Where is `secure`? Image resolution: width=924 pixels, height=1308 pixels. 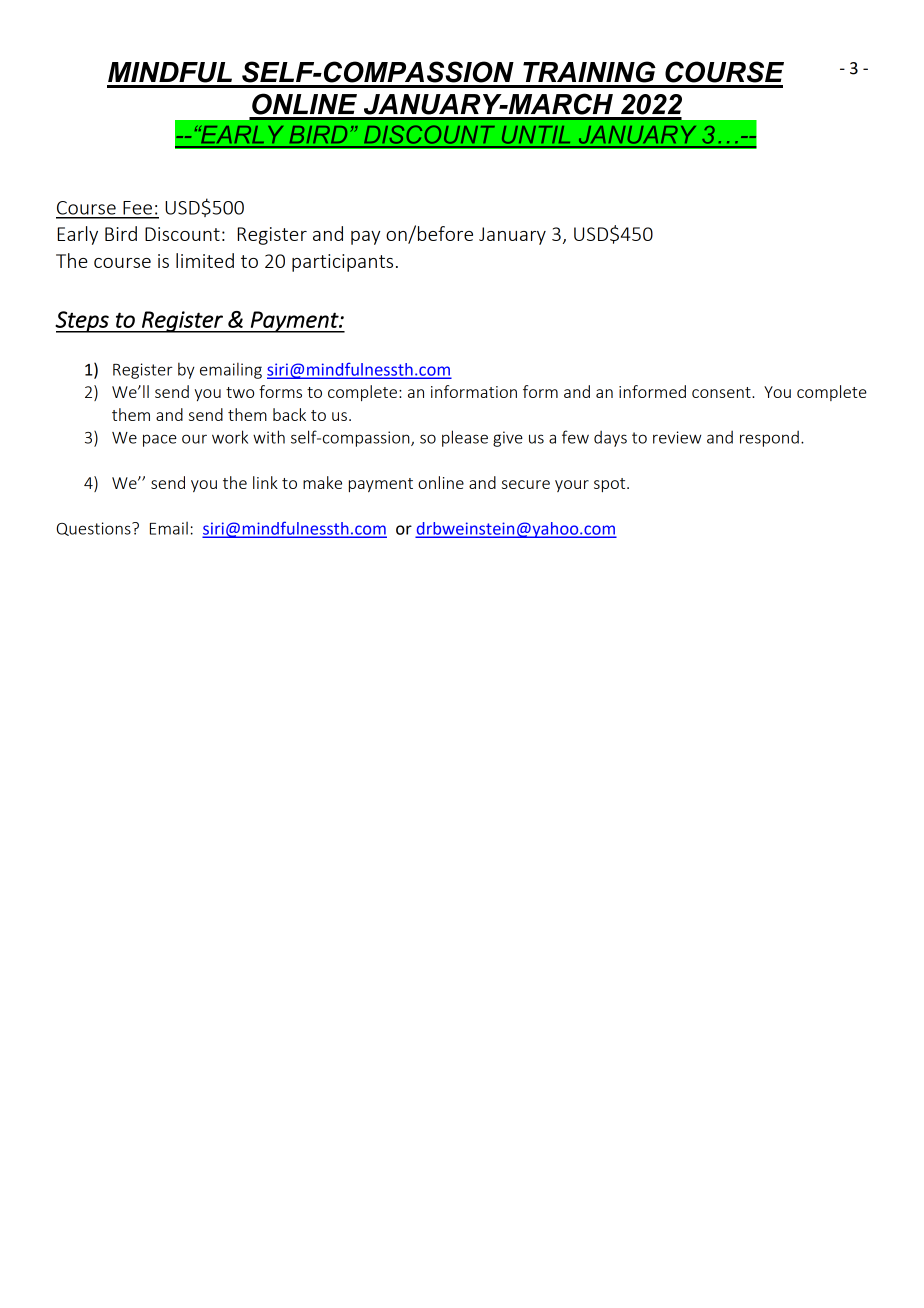
secure is located at coordinates (526, 484).
